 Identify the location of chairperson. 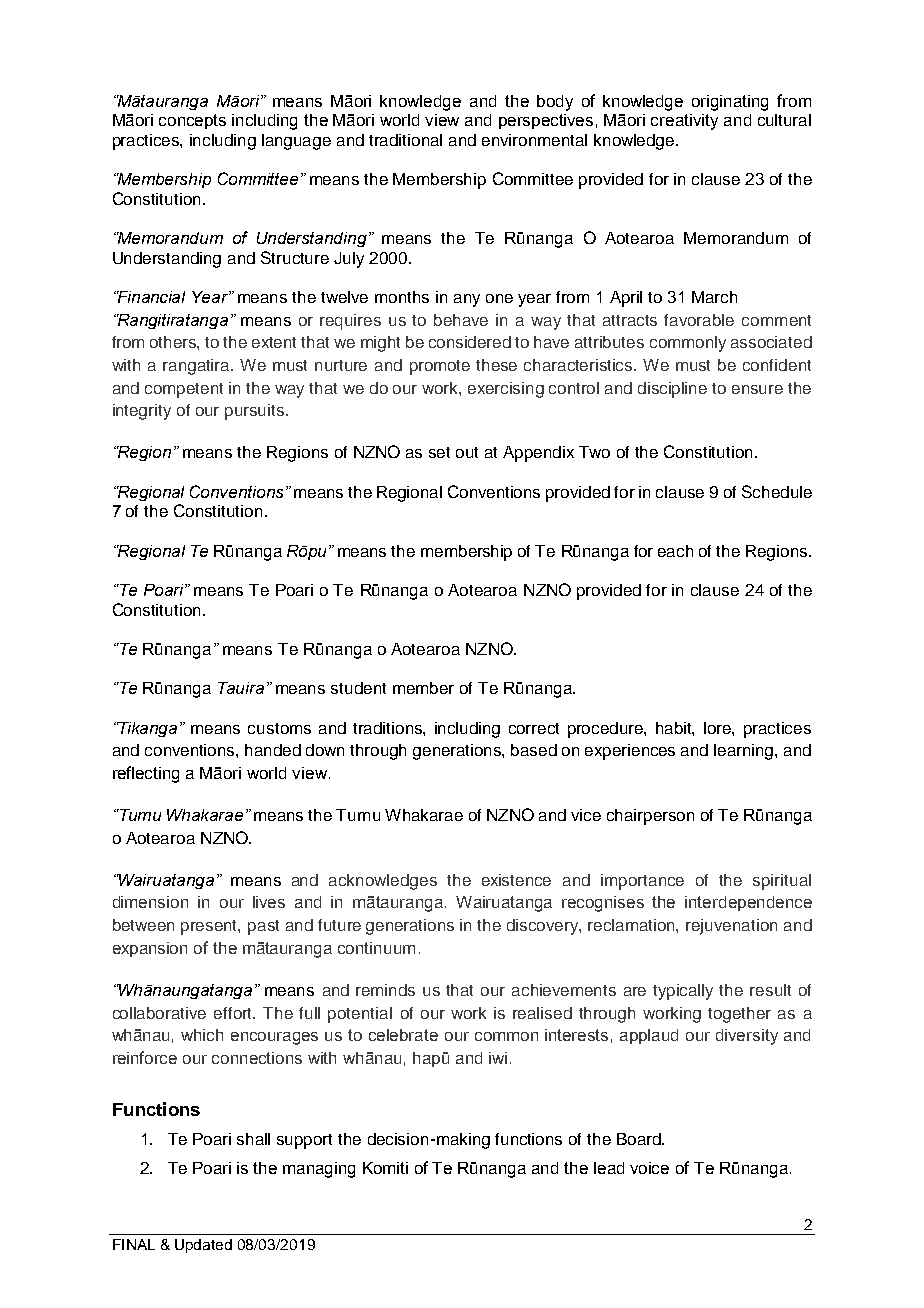
(650, 817).
